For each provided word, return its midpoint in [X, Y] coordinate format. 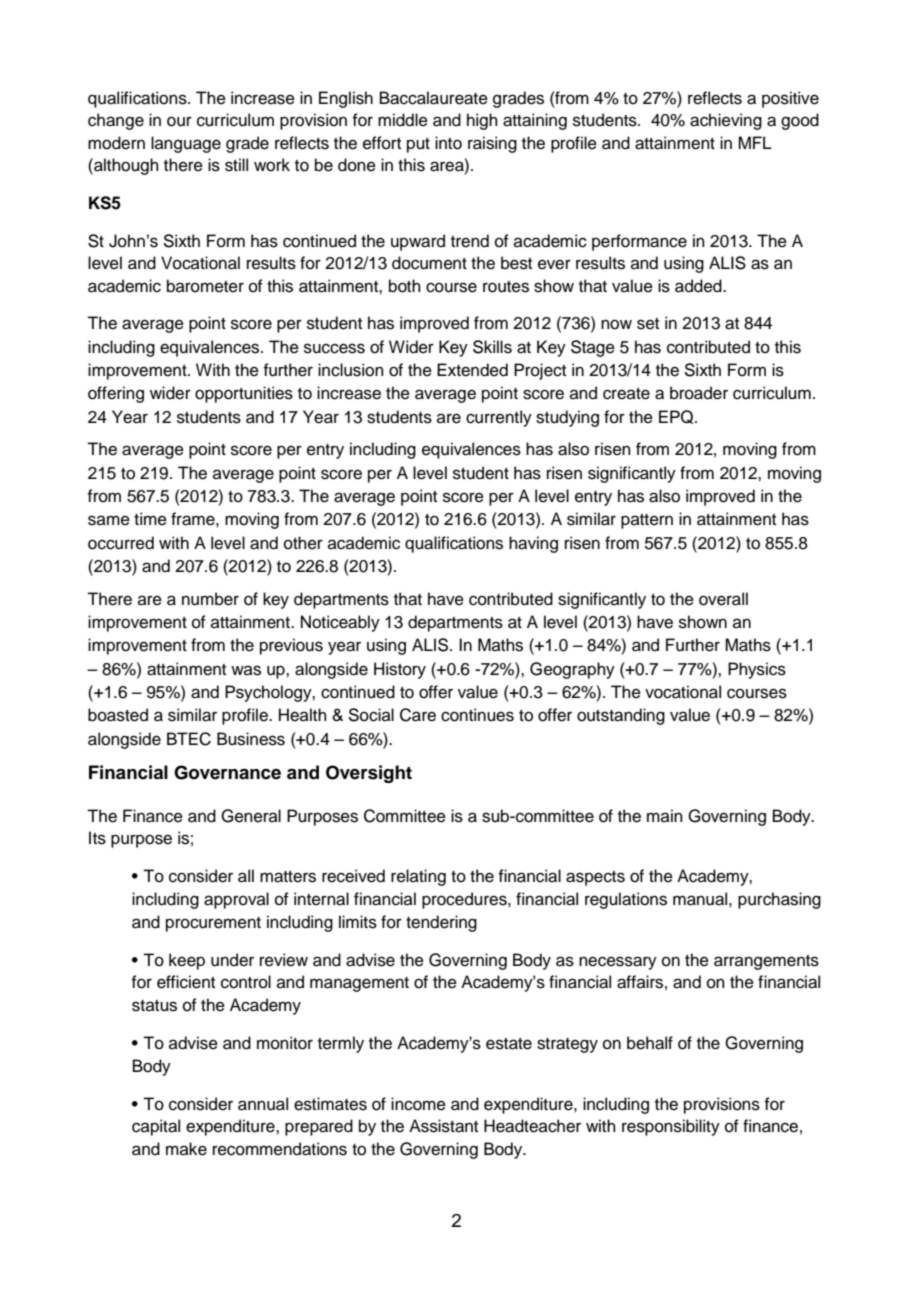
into [448, 143]
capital [156, 1127]
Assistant [443, 1126]
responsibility [671, 1127]
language [186, 144]
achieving [726, 121]
